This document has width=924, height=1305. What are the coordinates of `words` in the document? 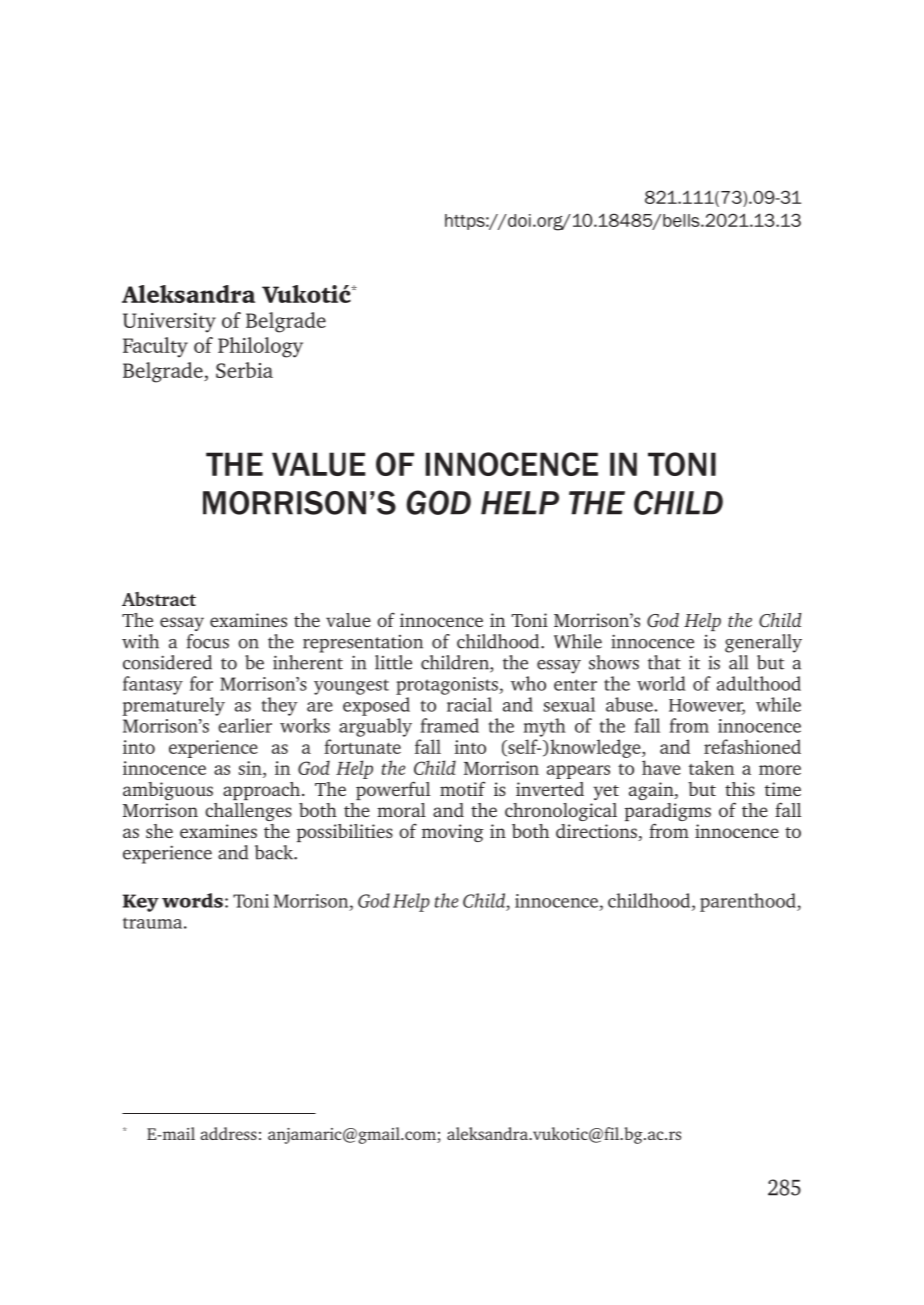 It's located at (192, 900).
